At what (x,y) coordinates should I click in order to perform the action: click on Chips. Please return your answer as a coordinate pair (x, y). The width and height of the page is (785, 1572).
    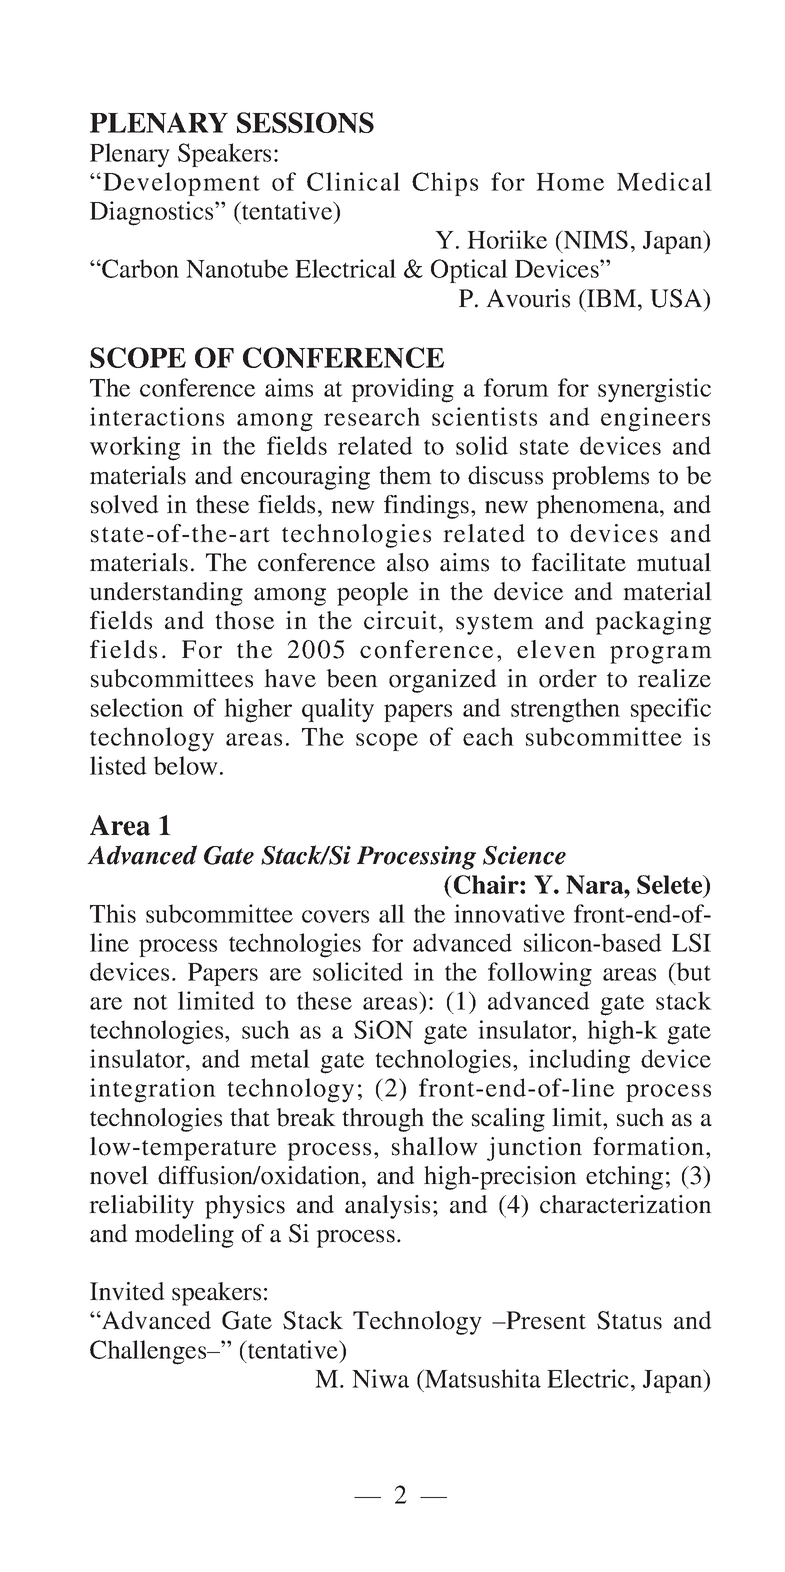
    Looking at the image, I should click on (445, 184).
